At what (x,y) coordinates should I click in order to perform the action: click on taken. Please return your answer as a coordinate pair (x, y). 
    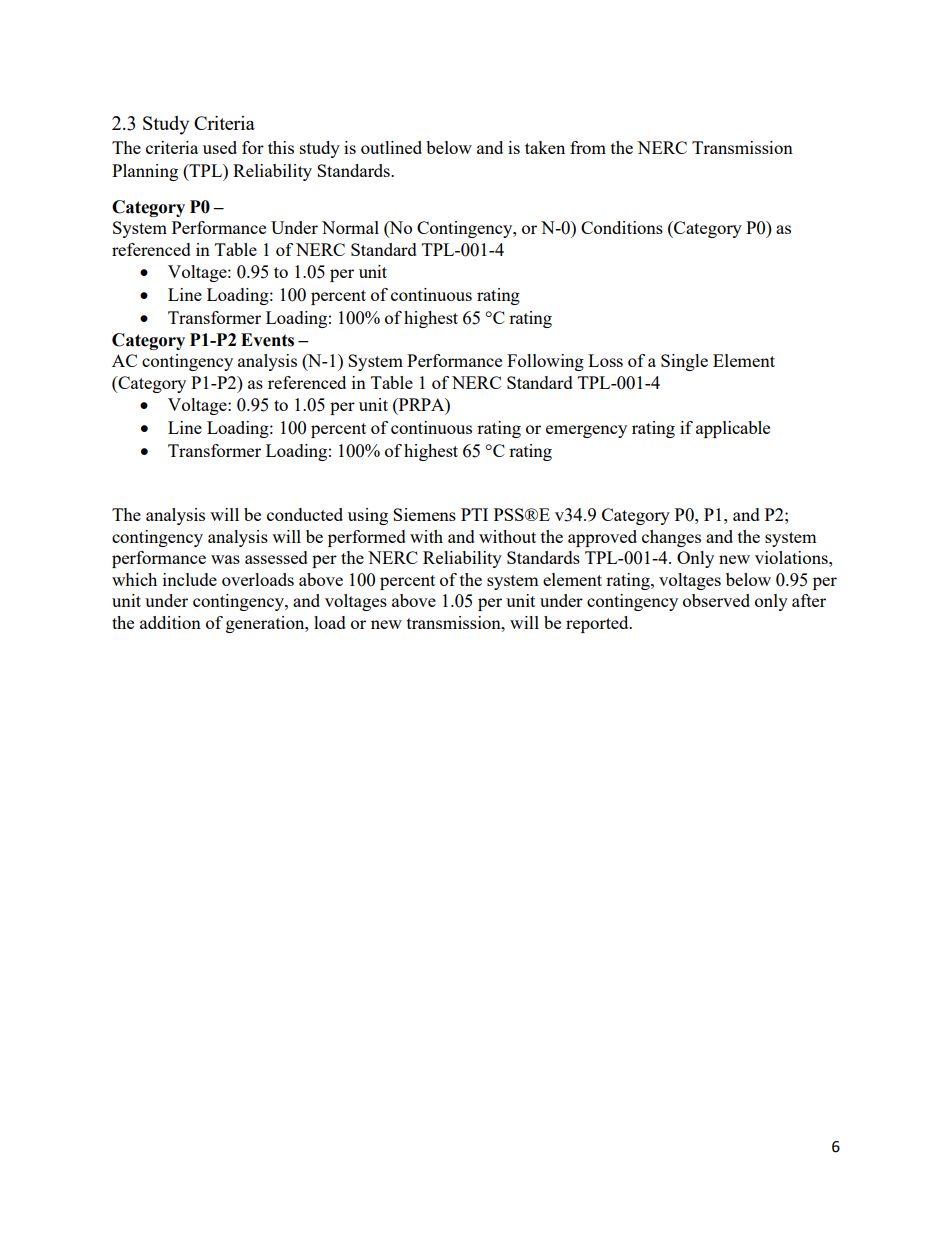
    Looking at the image, I should click on (545, 147).
